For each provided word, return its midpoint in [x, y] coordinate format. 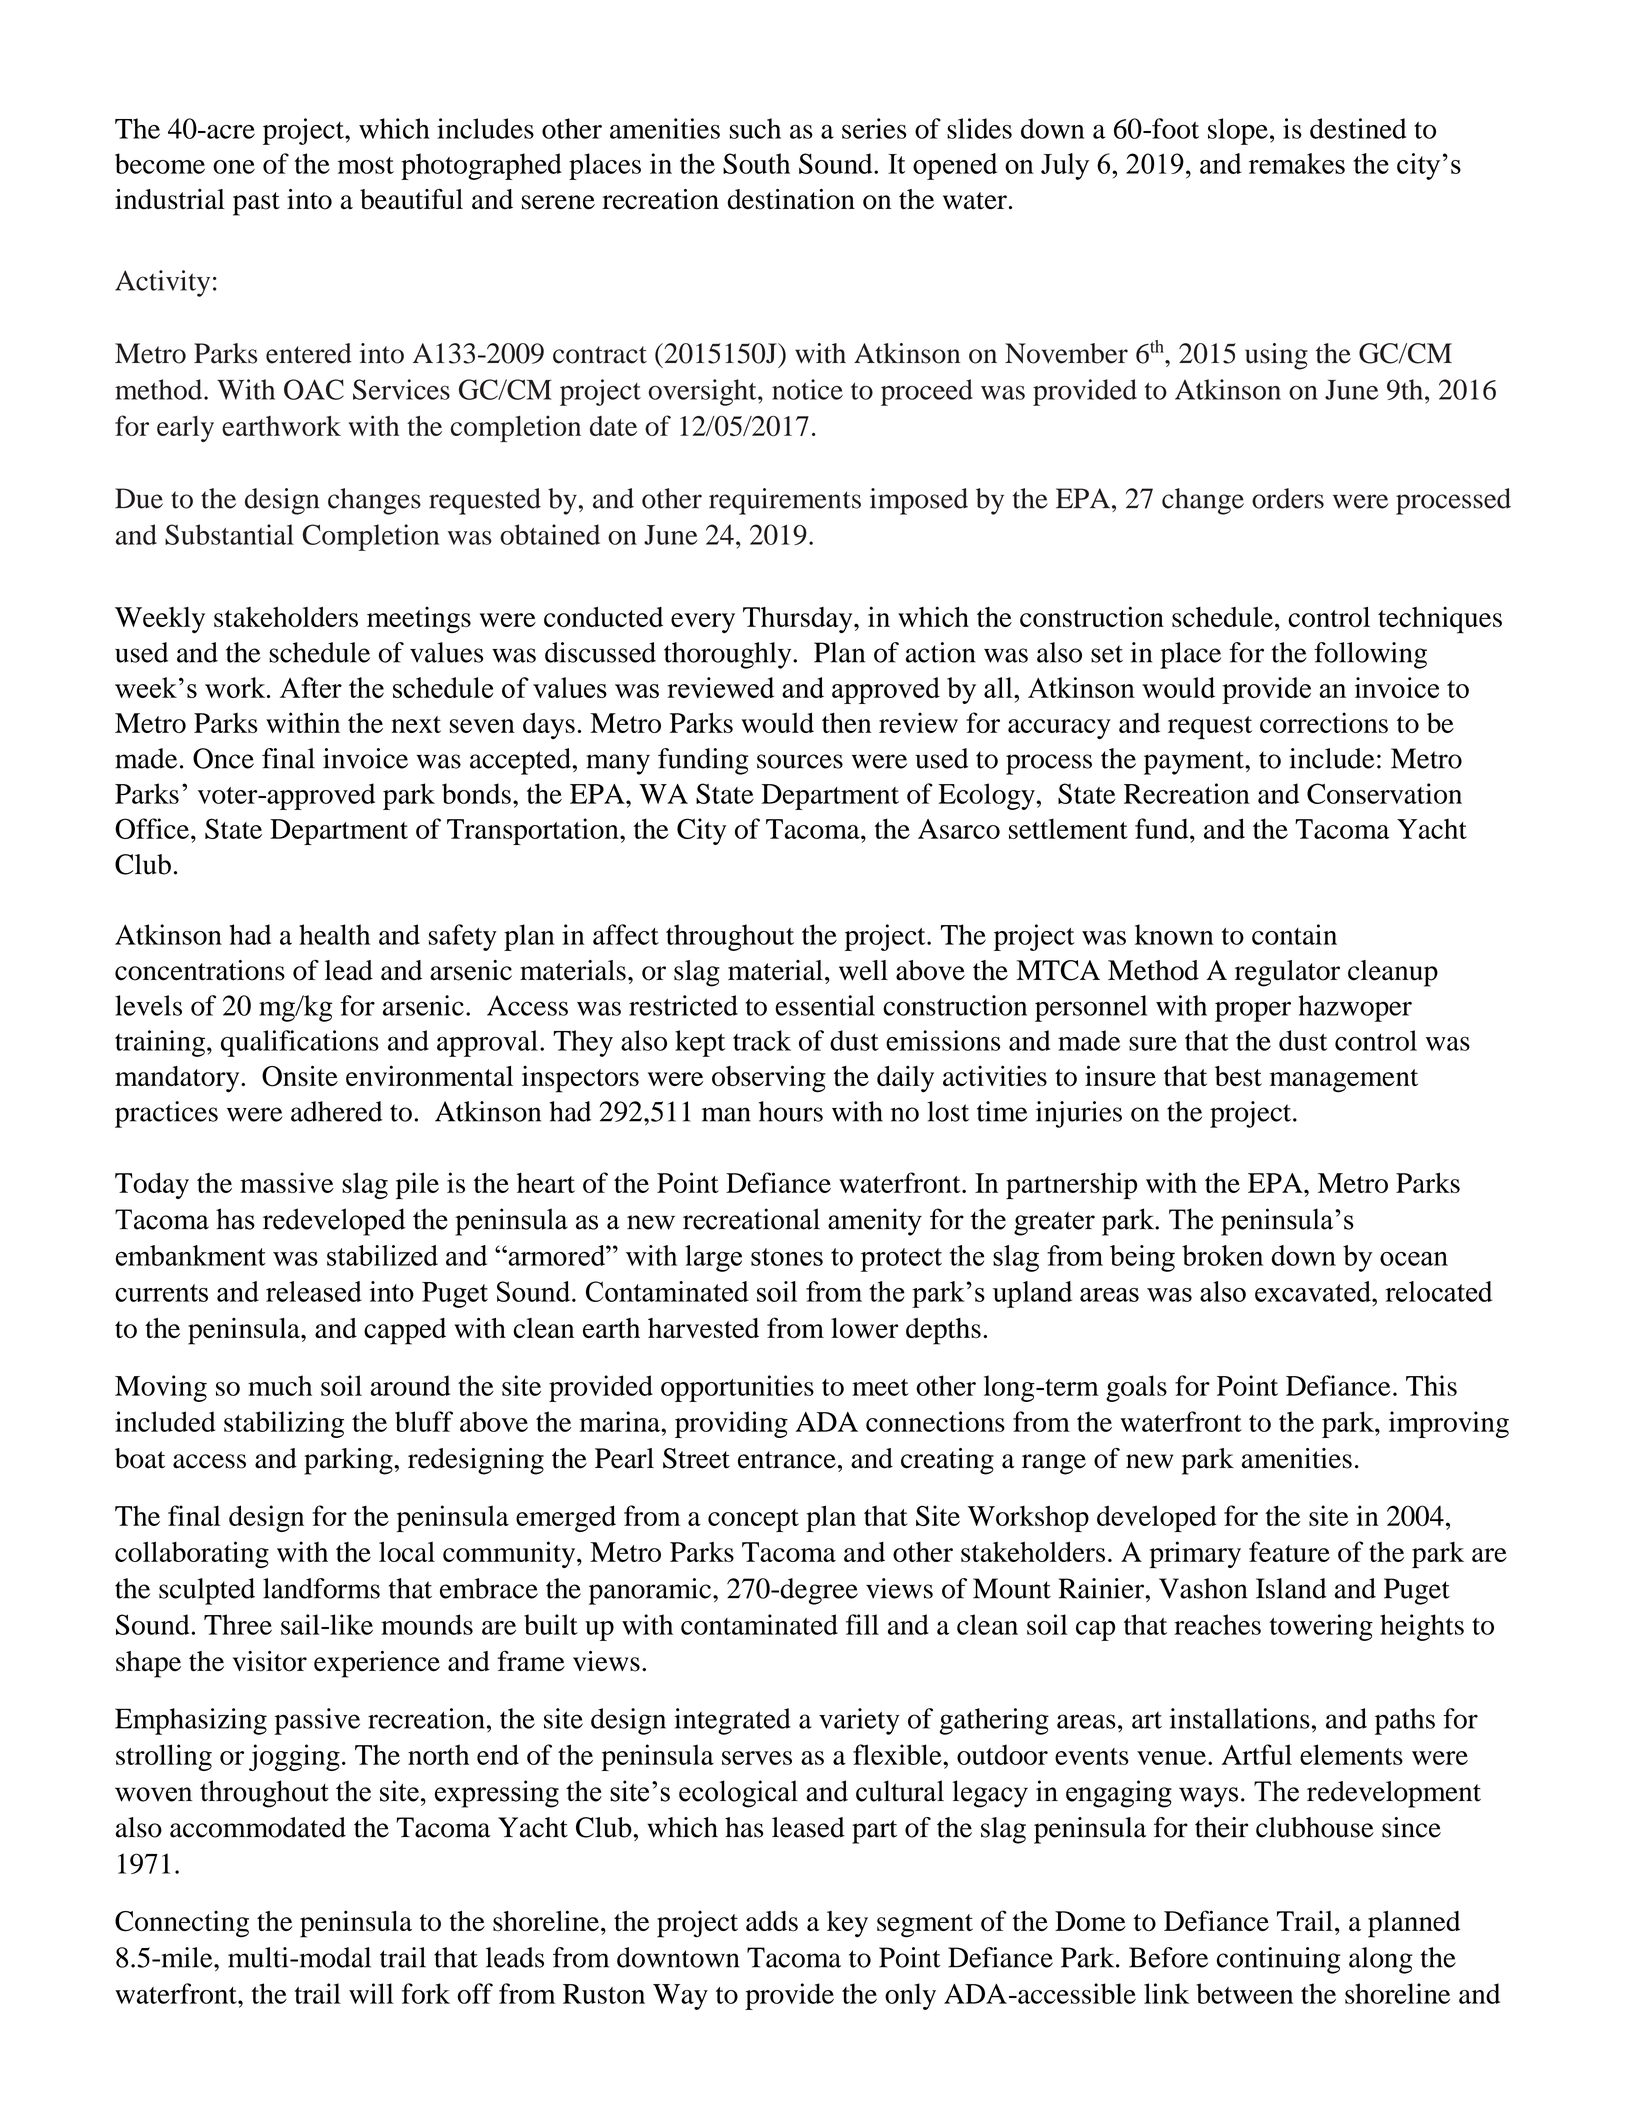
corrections [1324, 722]
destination [791, 199]
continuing [1279, 1960]
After [311, 687]
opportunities [737, 1388]
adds [772, 1921]
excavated [1314, 1291]
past [256, 204]
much [280, 1385]
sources [800, 761]
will [371, 1993]
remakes [1297, 163]
